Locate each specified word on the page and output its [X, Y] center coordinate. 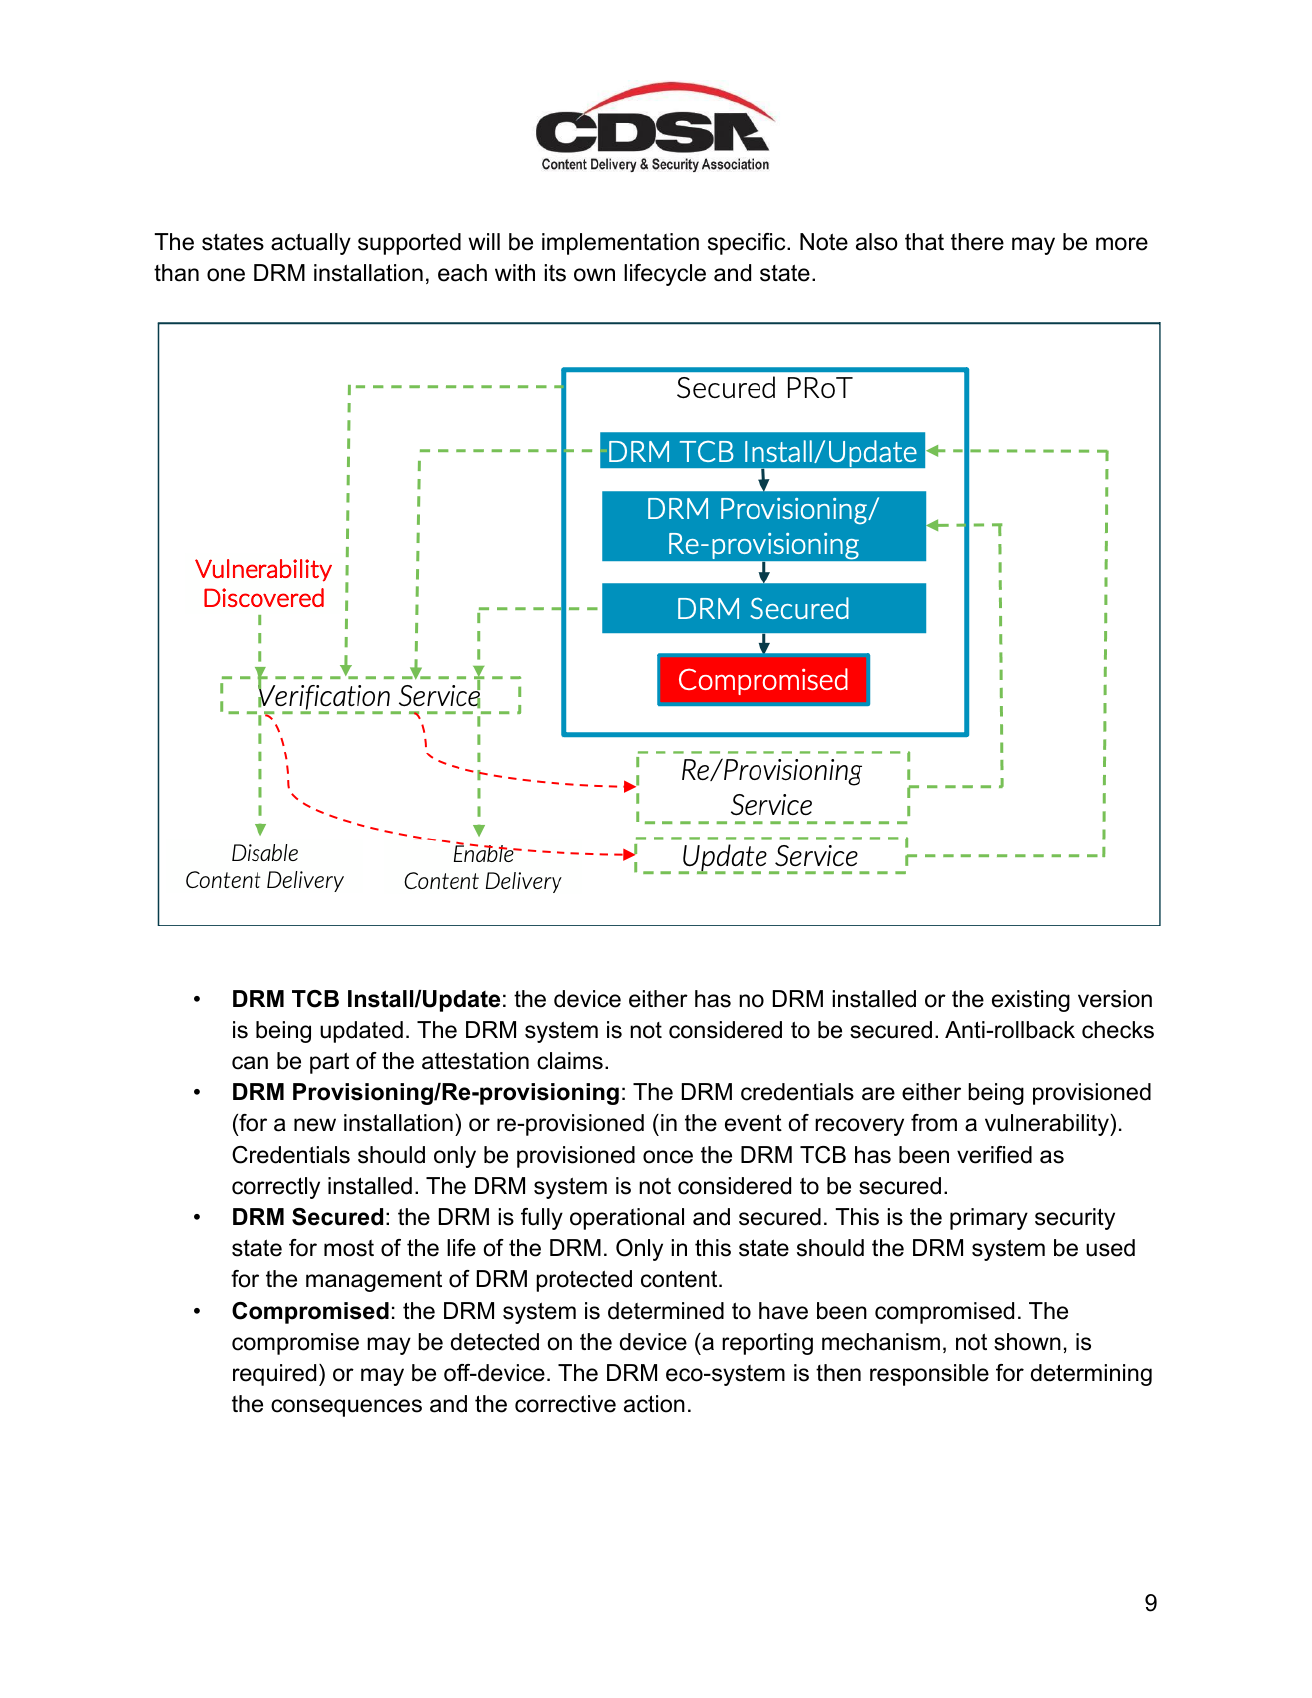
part [329, 1063]
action [654, 1404]
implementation [620, 244]
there [977, 242]
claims [570, 1061]
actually [311, 244]
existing [1031, 1001]
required [274, 1375]
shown [1027, 1342]
